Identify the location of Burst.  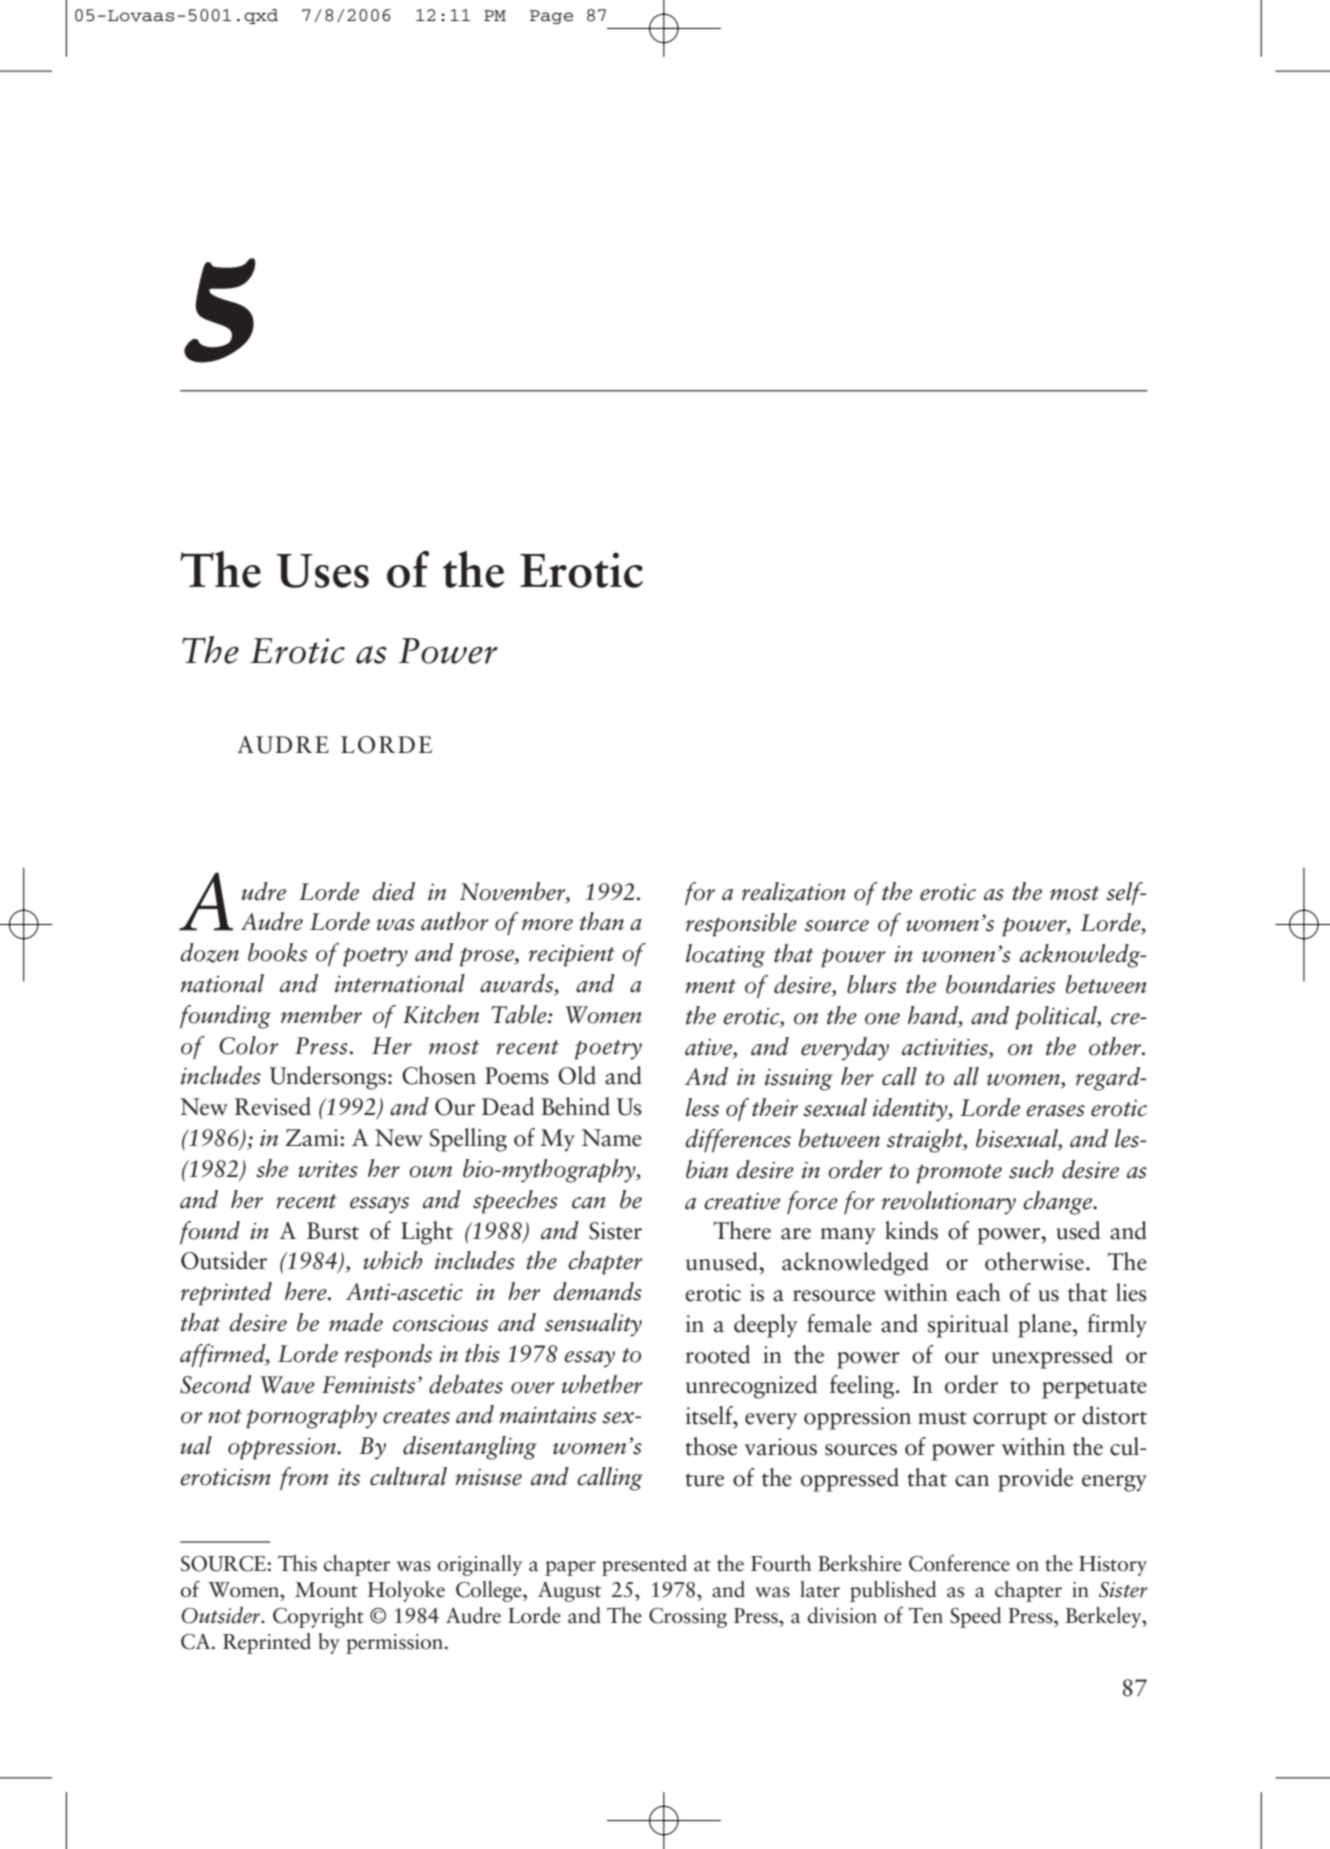
(333, 1231).
